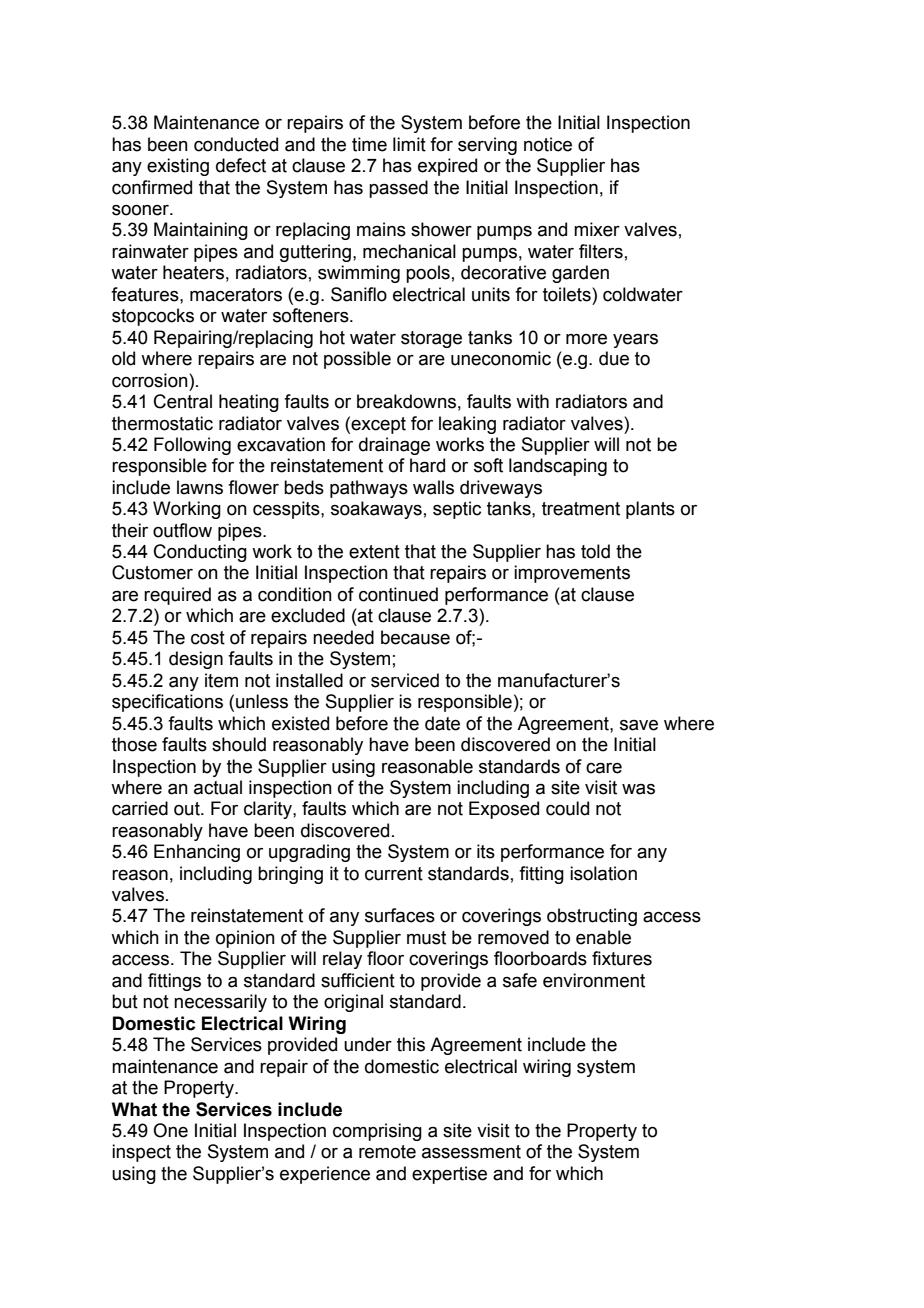 The height and width of the page is (1308, 924). Describe the element at coordinates (398, 189) in the page. I see `passed` at that location.
